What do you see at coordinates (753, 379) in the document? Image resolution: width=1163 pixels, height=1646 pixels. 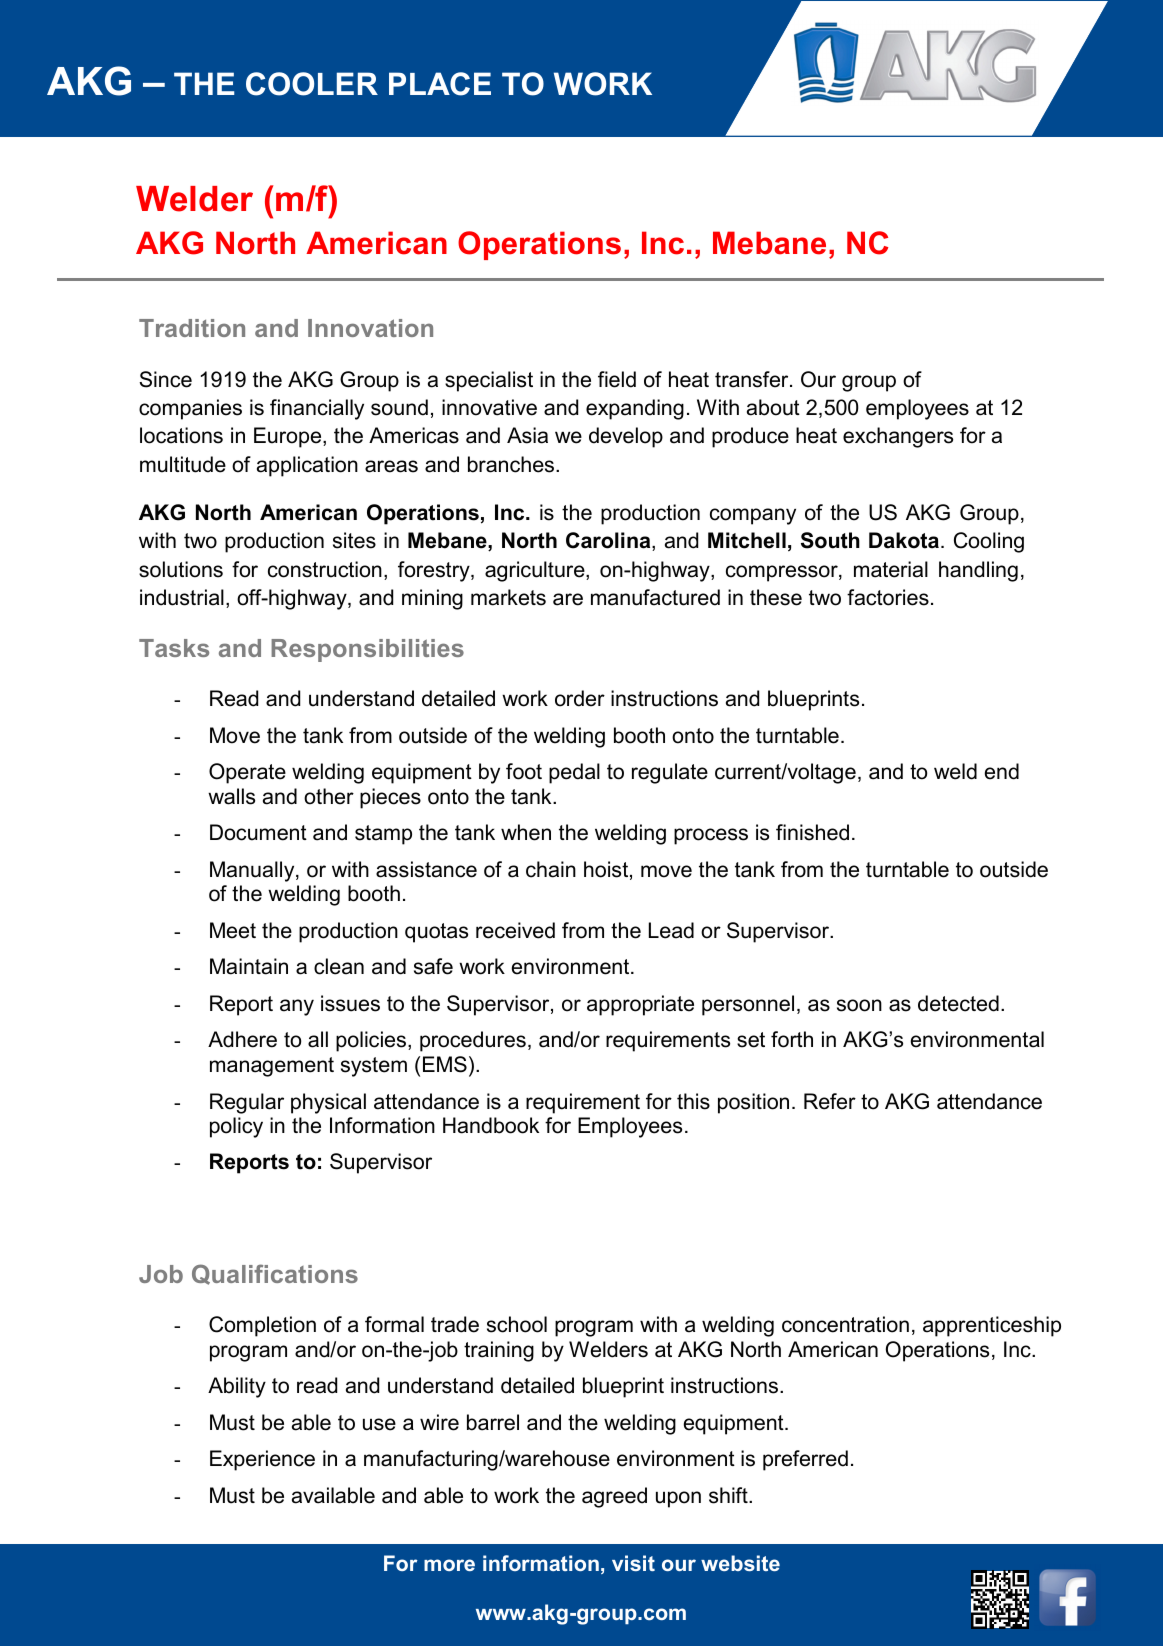 I see `transfer` at bounding box center [753, 379].
